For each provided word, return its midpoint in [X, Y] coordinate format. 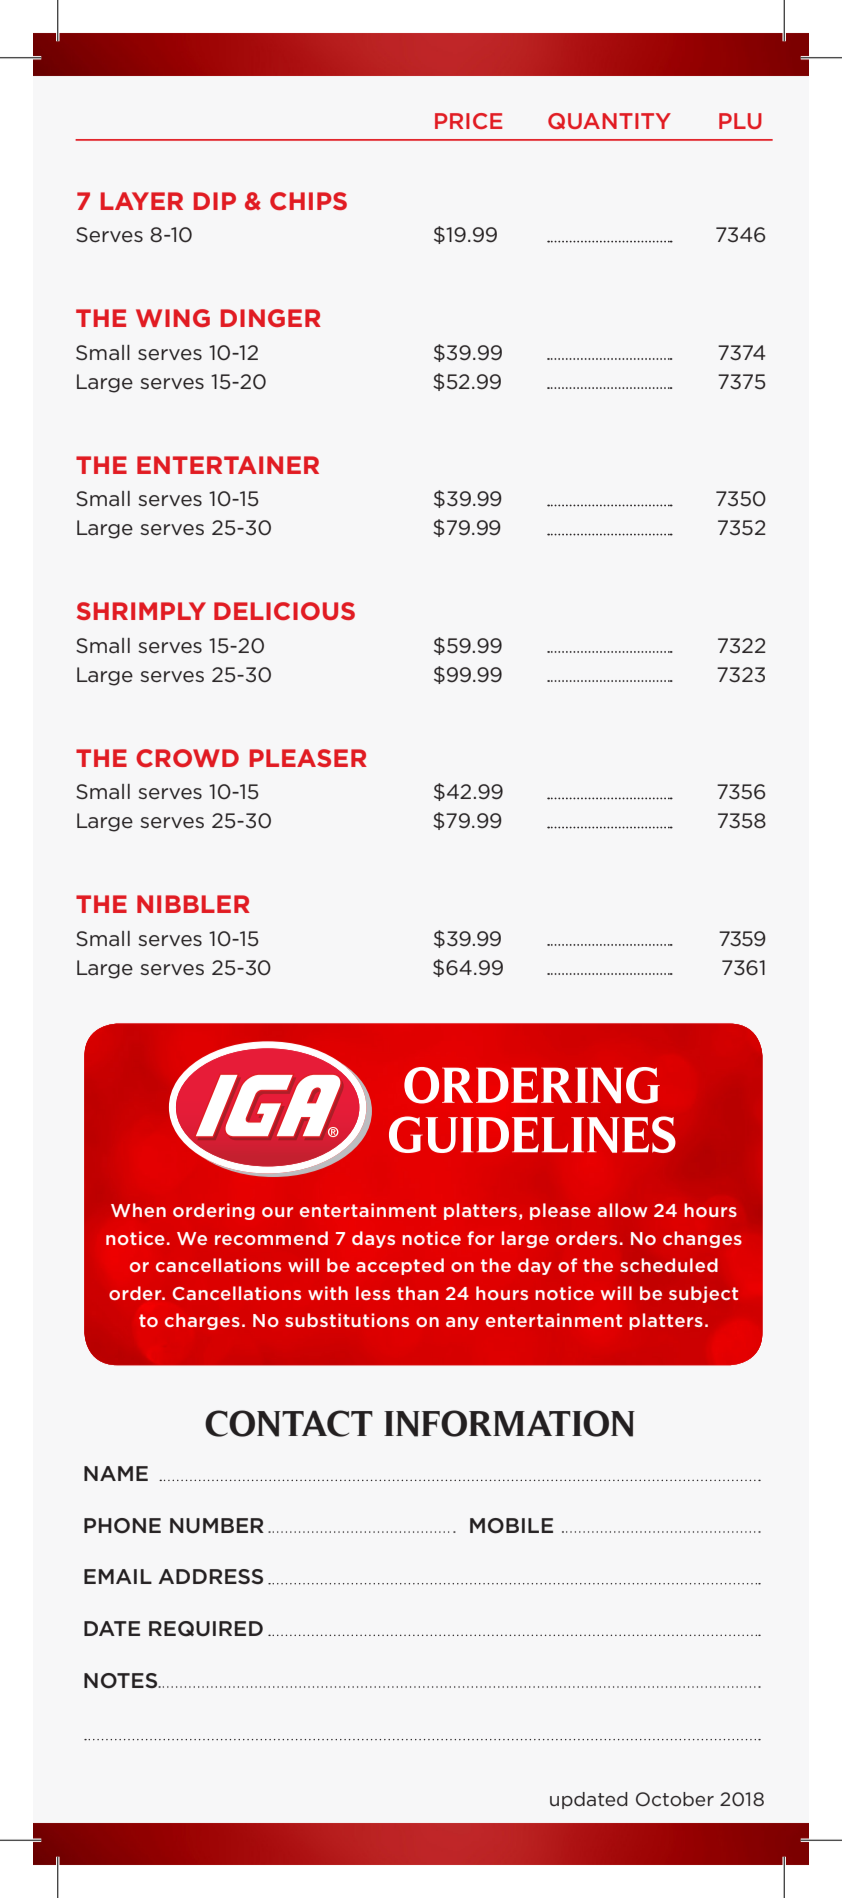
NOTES [122, 1681]
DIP [215, 201]
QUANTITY [609, 121]
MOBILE [511, 1526]
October [675, 1799]
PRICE [468, 121]
